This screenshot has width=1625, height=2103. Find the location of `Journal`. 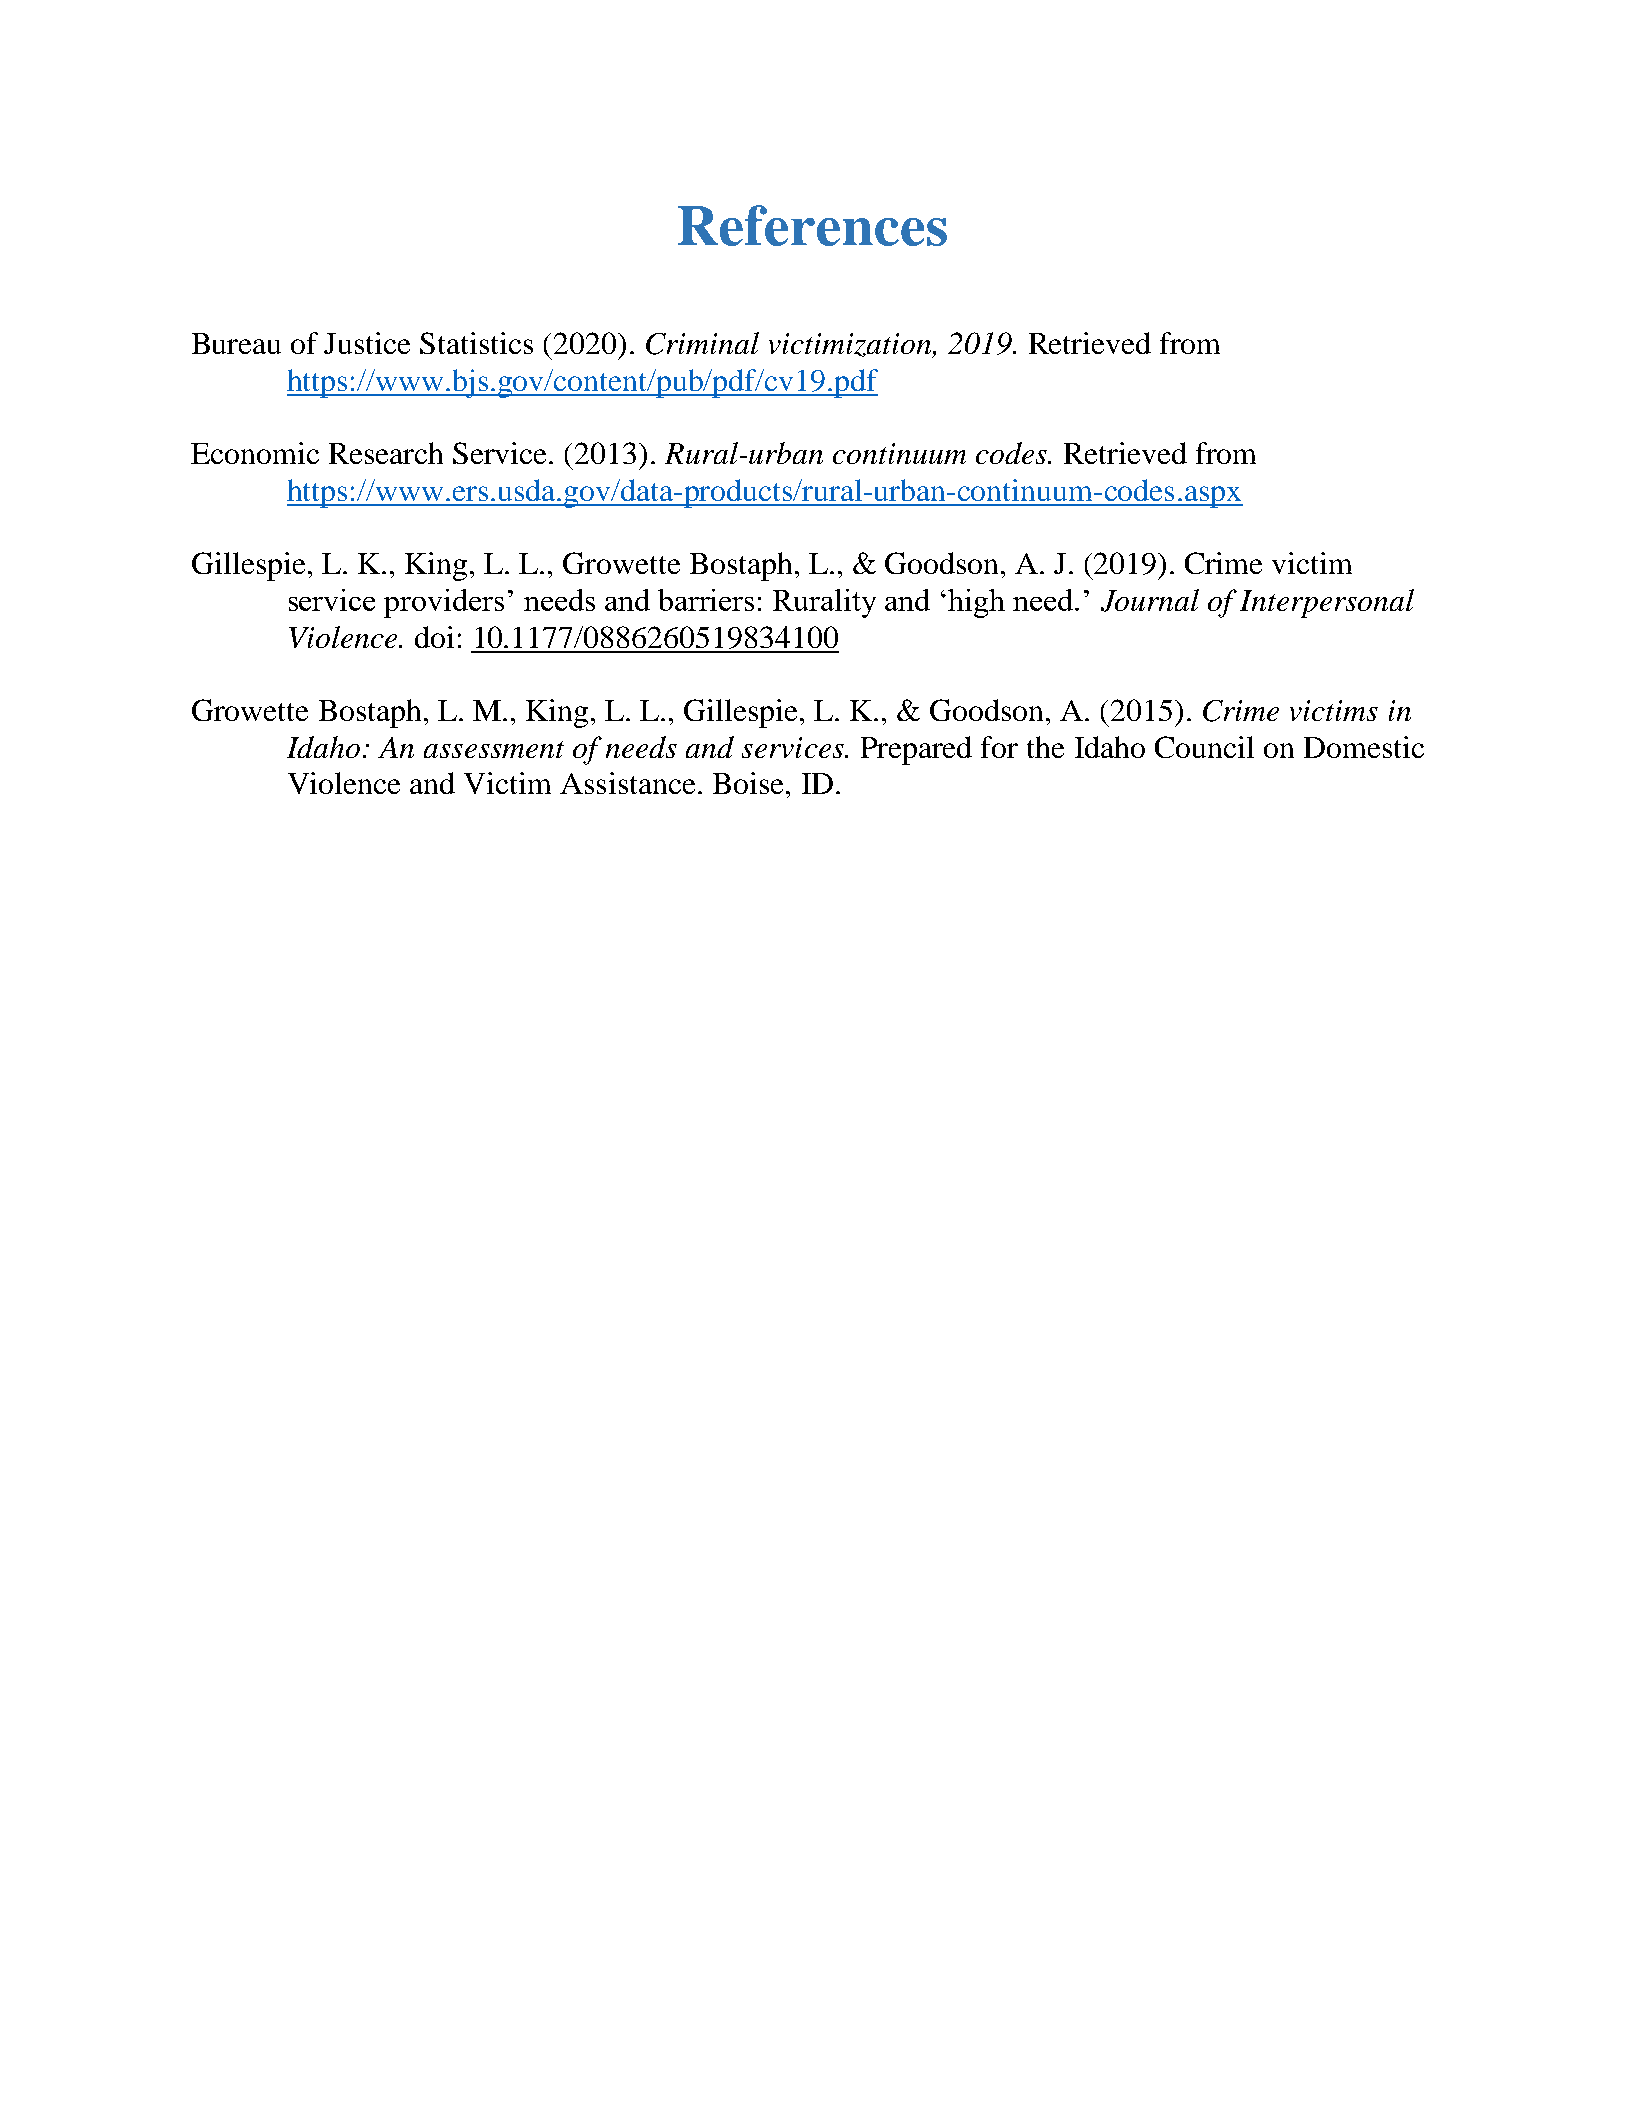

Journal is located at coordinates (1150, 600).
